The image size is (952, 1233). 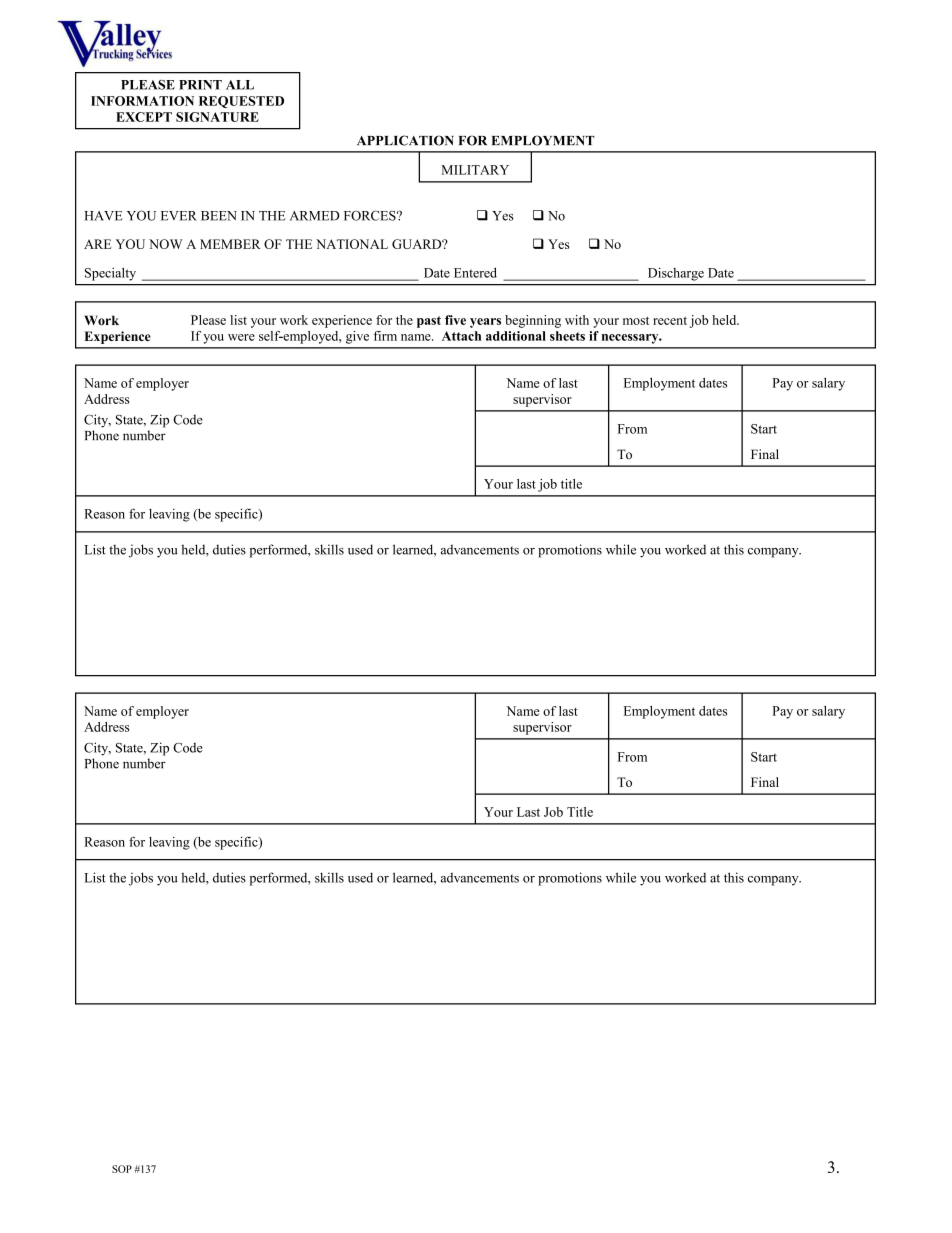 What do you see at coordinates (385, 336) in the screenshot?
I see `firm` at bounding box center [385, 336].
